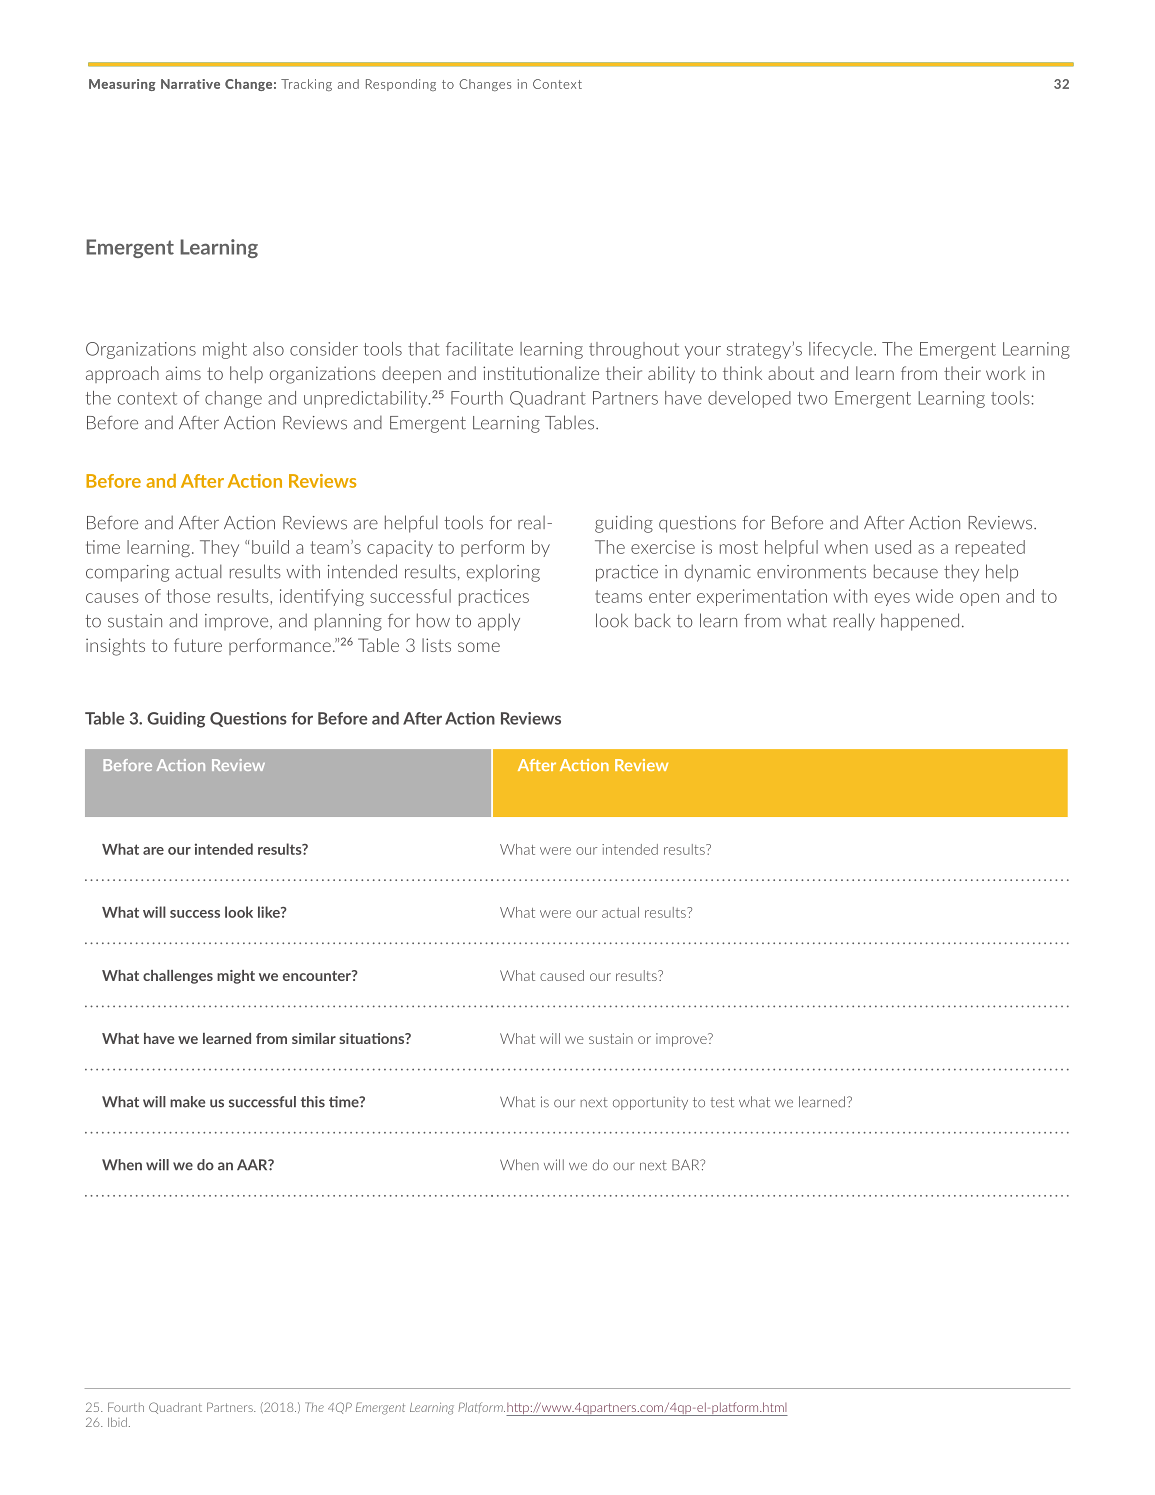 This page has width=1155, height=1495. What do you see at coordinates (920, 622) in the page?
I see `happened` at bounding box center [920, 622].
